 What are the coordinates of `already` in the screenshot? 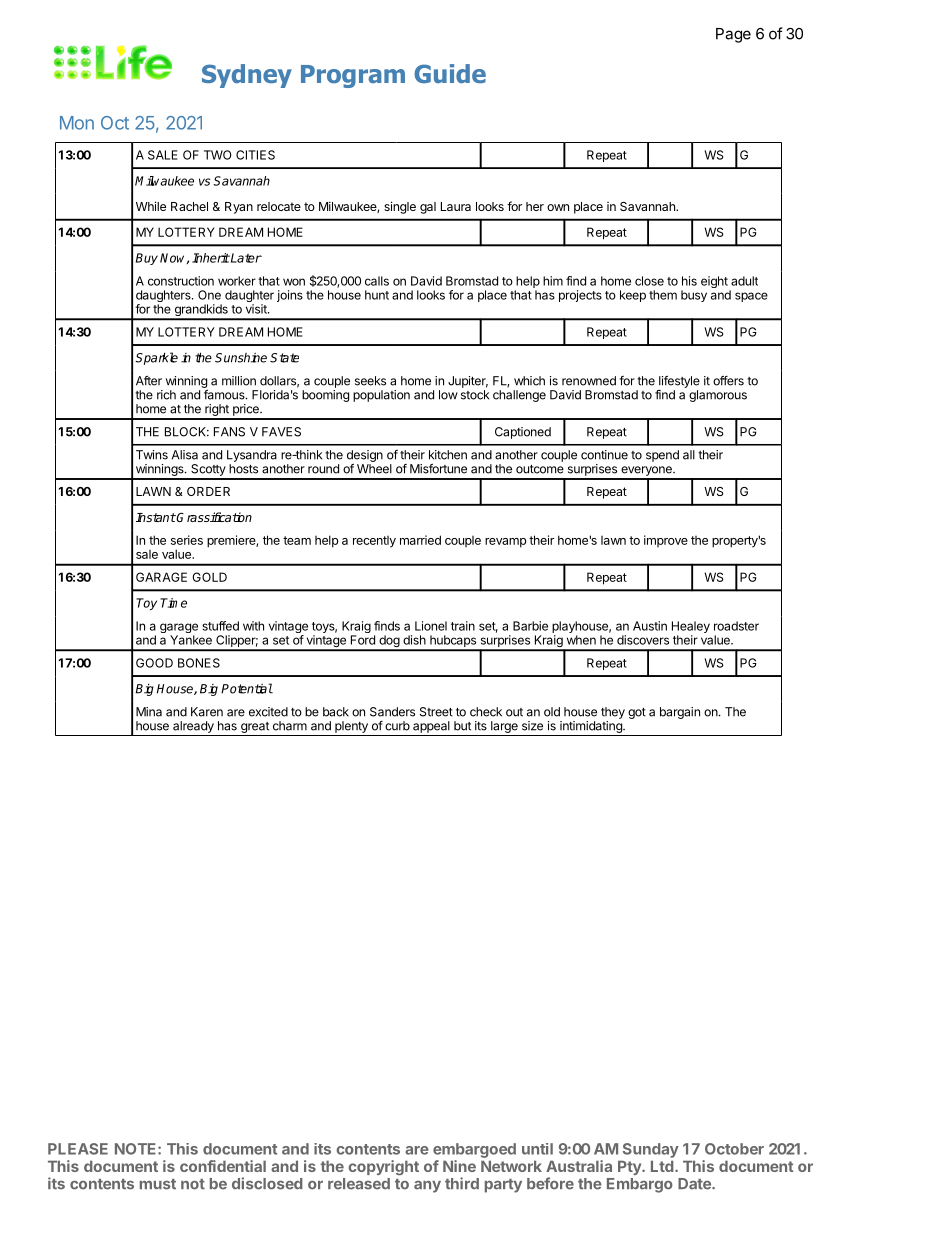 It's located at (193, 727).
